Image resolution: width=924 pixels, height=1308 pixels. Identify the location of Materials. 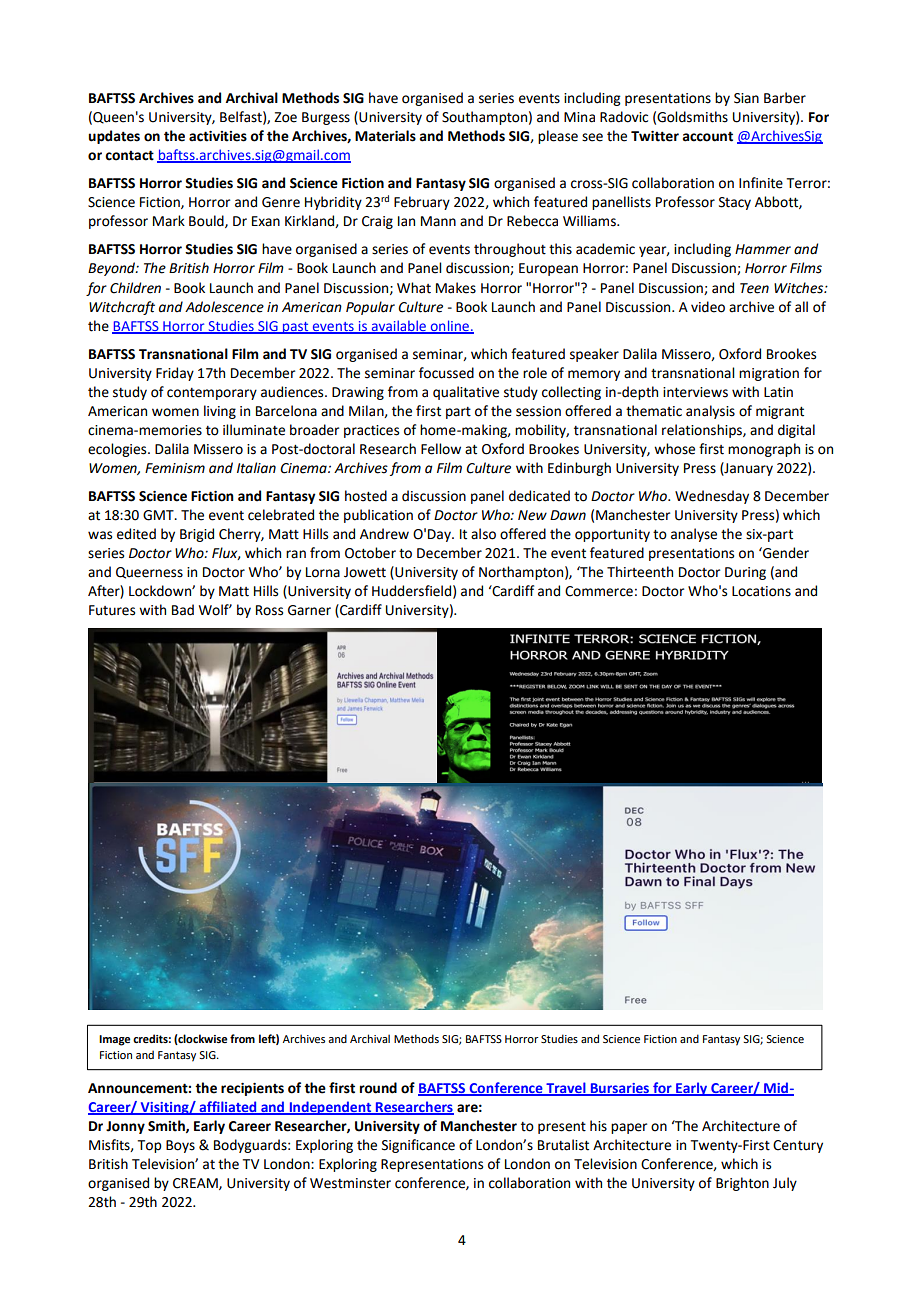
(385, 136).
